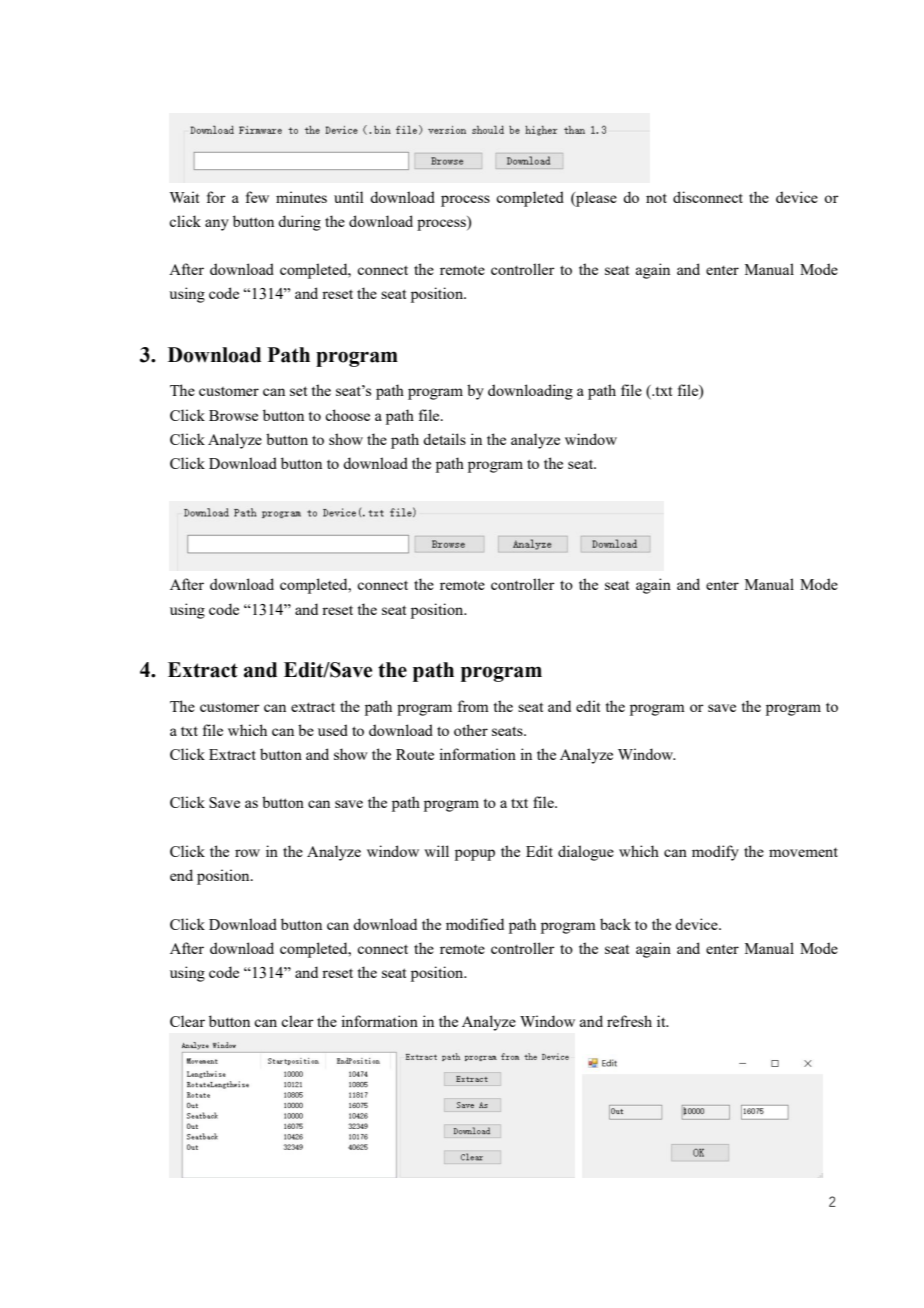  Describe the element at coordinates (471, 730) in the screenshot. I see `other` at that location.
